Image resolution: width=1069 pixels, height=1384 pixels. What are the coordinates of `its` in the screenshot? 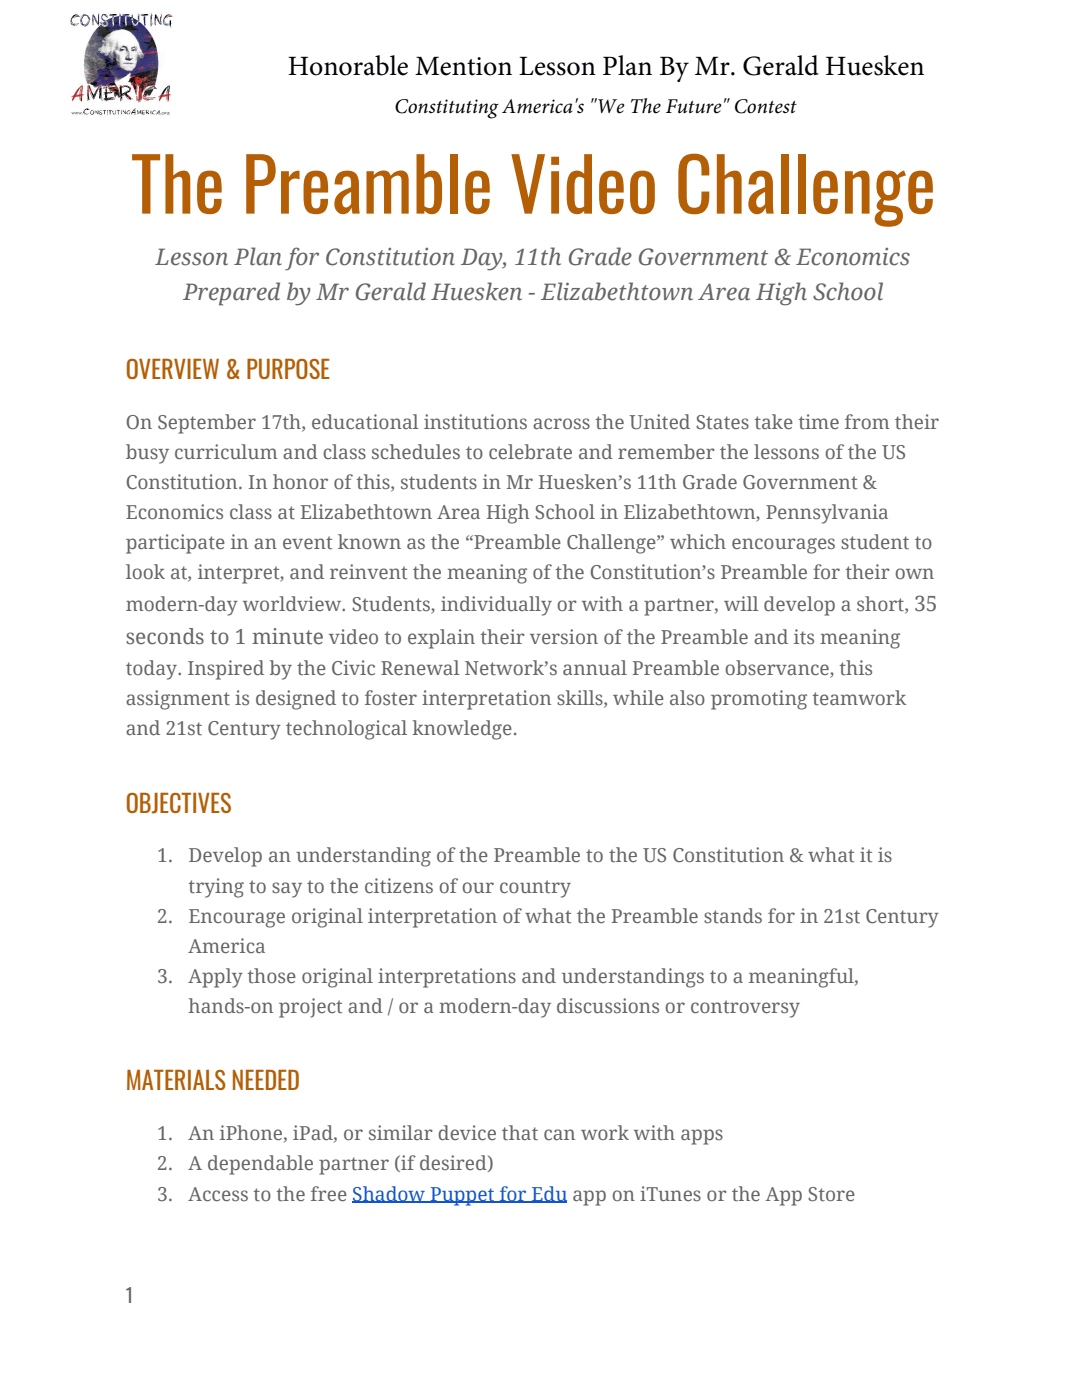 It's located at (804, 636).
